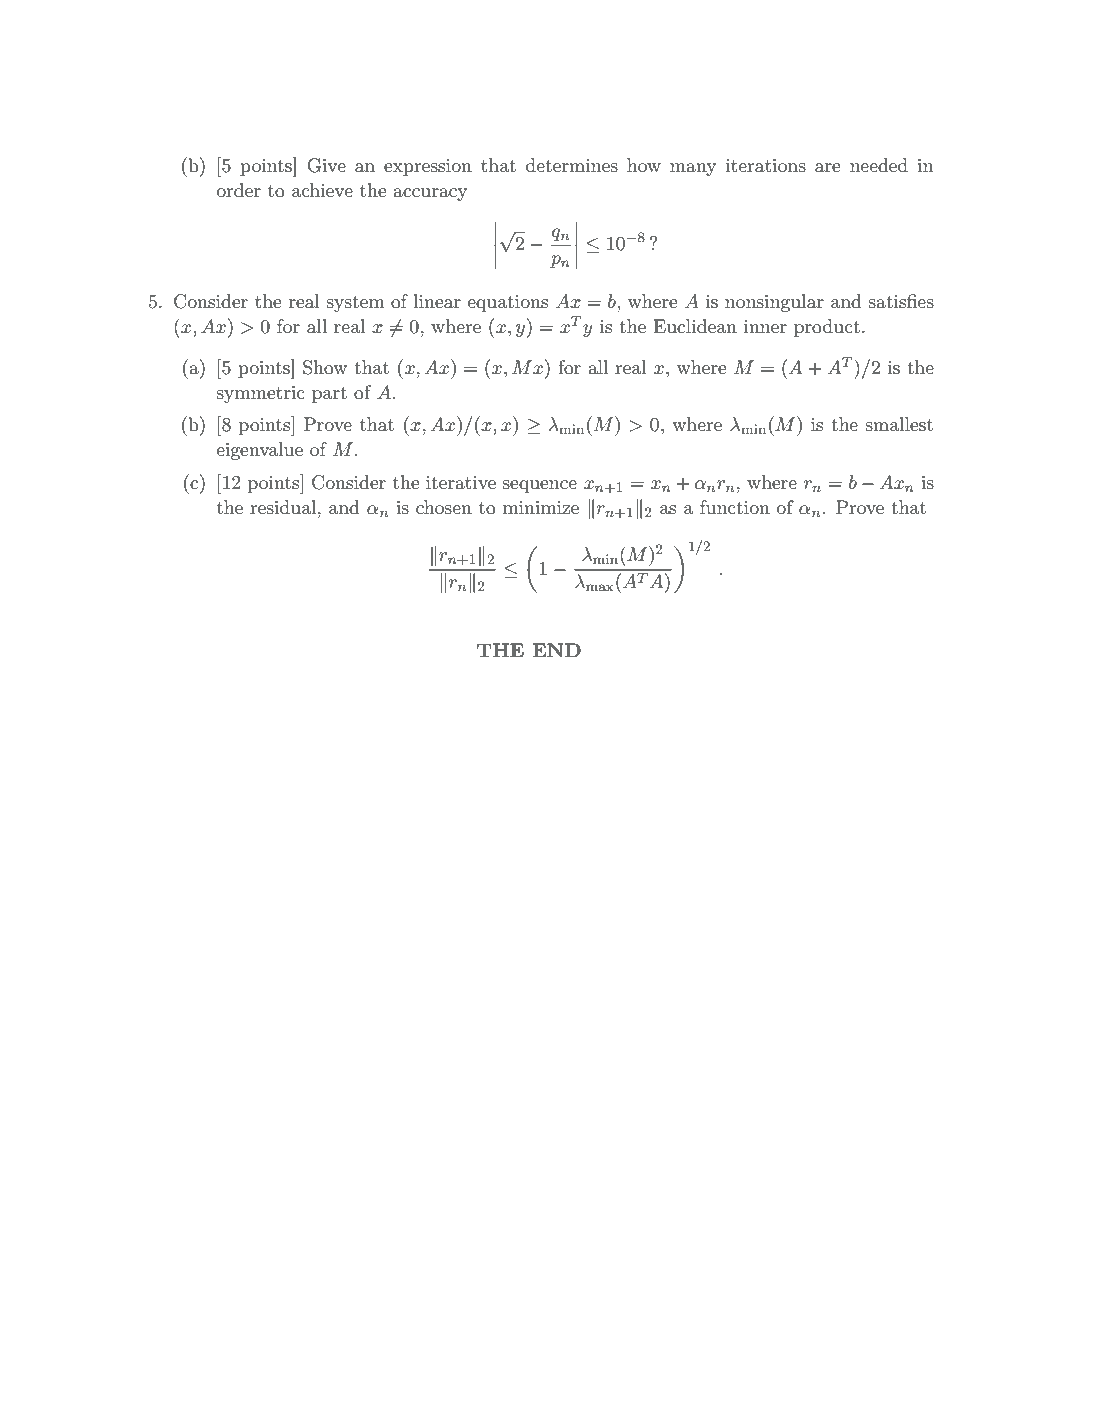 The image size is (1100, 1424). What do you see at coordinates (572, 165) in the image?
I see `determines` at bounding box center [572, 165].
